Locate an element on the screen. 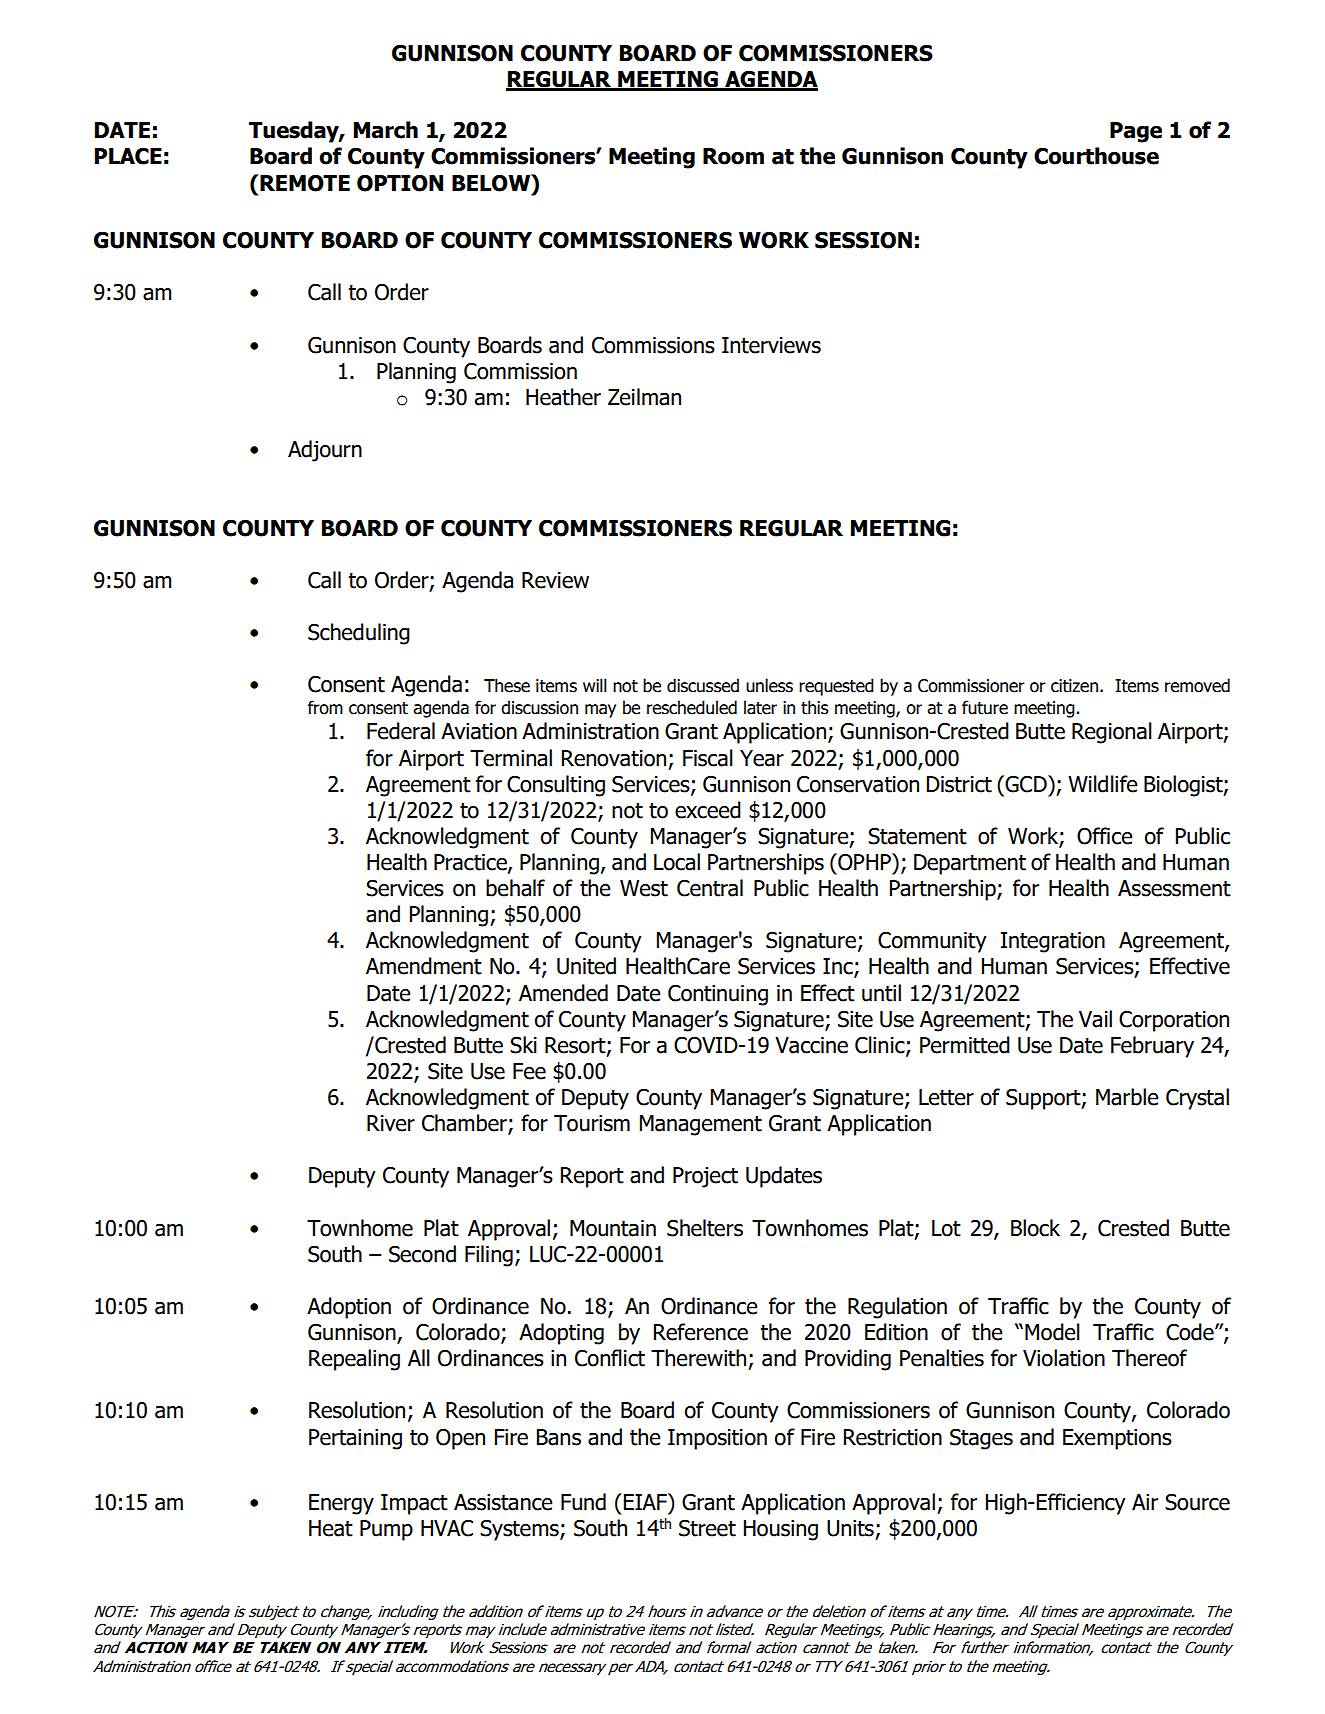 The image size is (1325, 1714). future is located at coordinates (985, 707).
